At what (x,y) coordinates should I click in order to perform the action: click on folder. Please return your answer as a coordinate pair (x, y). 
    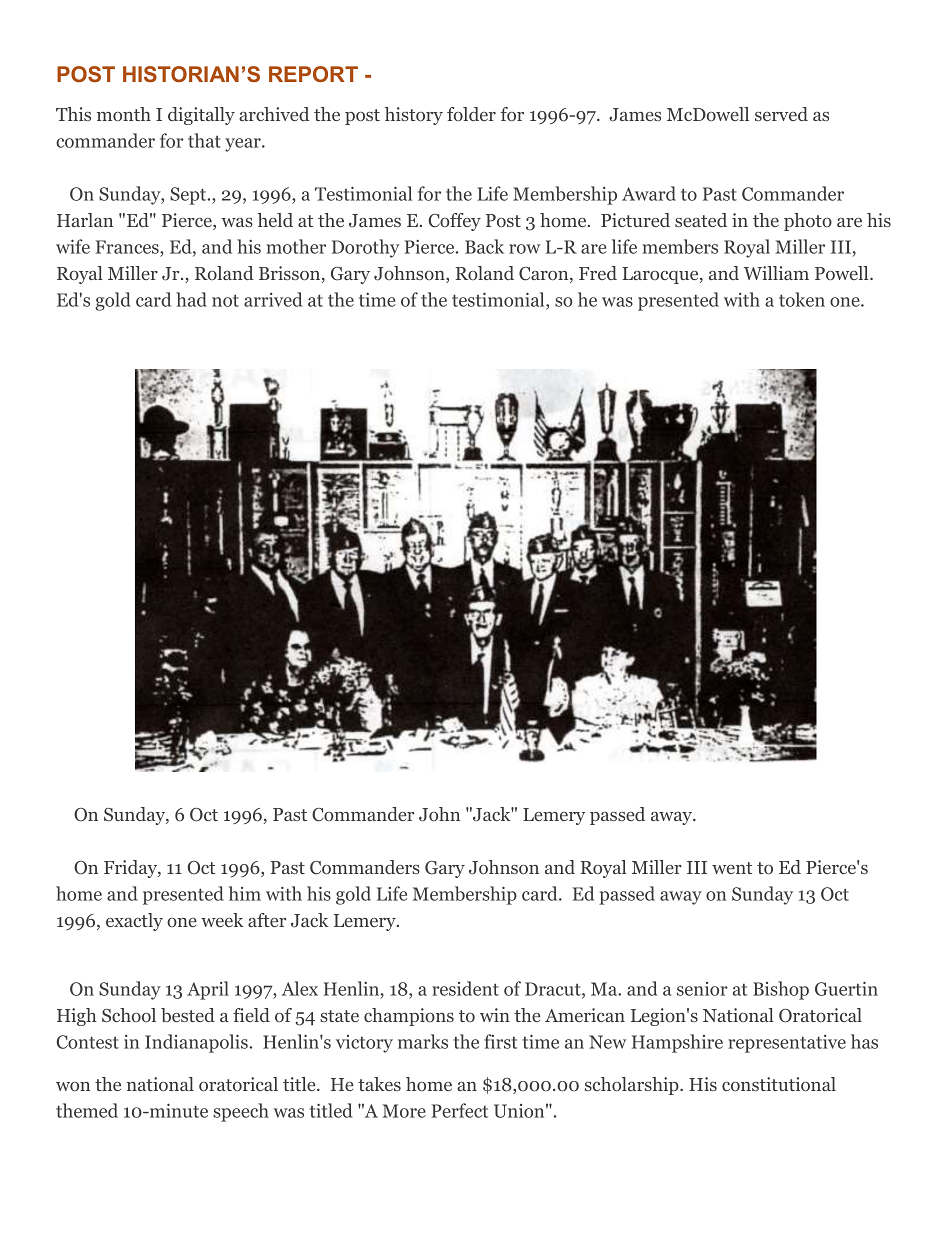
    Looking at the image, I should click on (471, 114).
